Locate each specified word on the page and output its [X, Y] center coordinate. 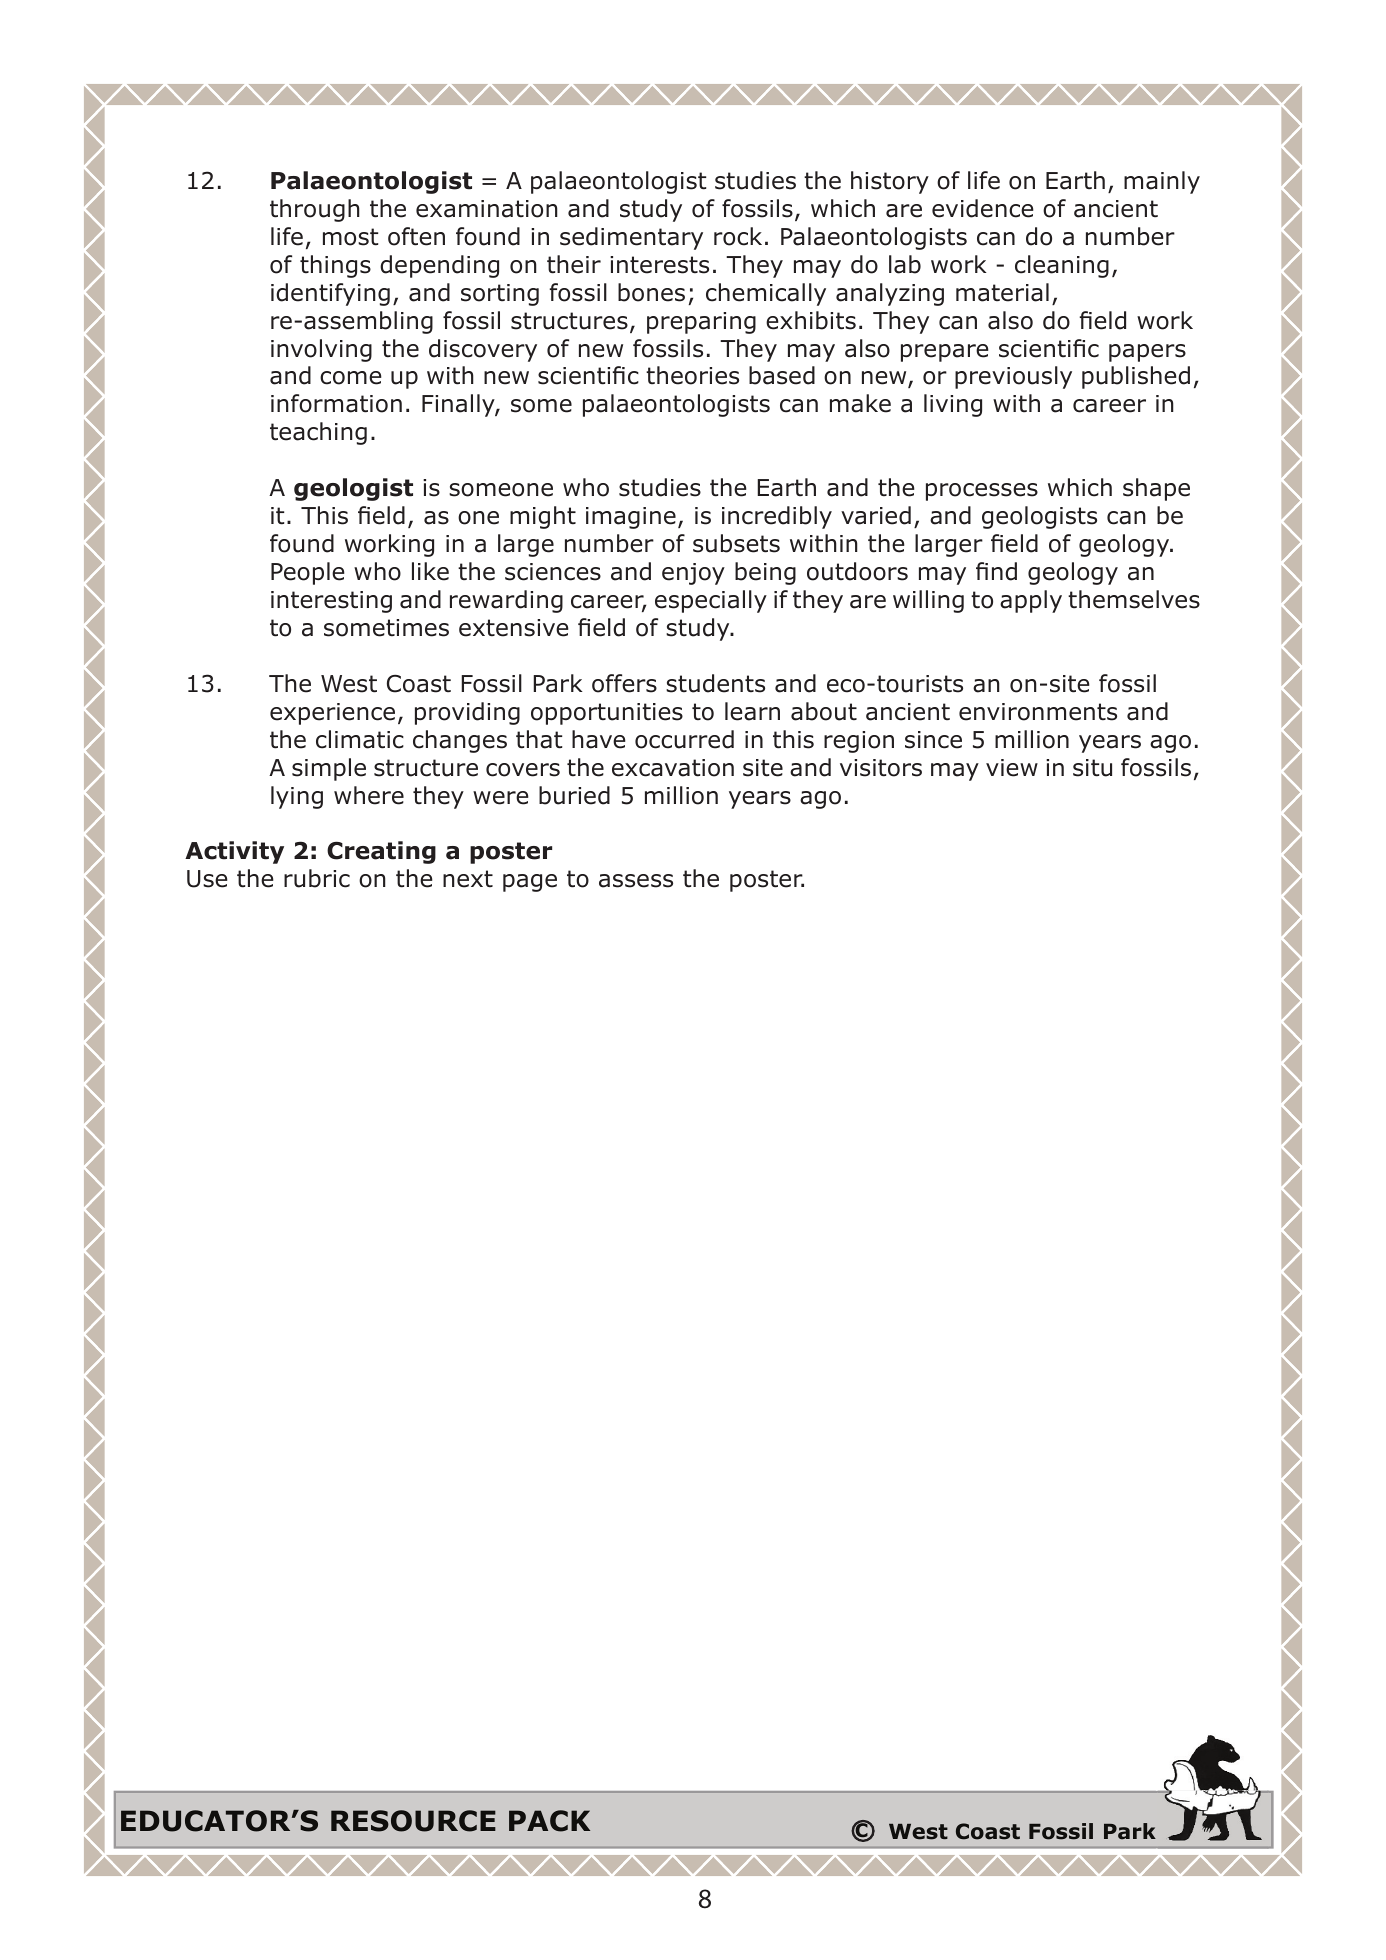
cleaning [1062, 266]
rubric [317, 878]
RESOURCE [413, 1821]
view [1012, 768]
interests [659, 265]
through [315, 210]
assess [636, 881]
